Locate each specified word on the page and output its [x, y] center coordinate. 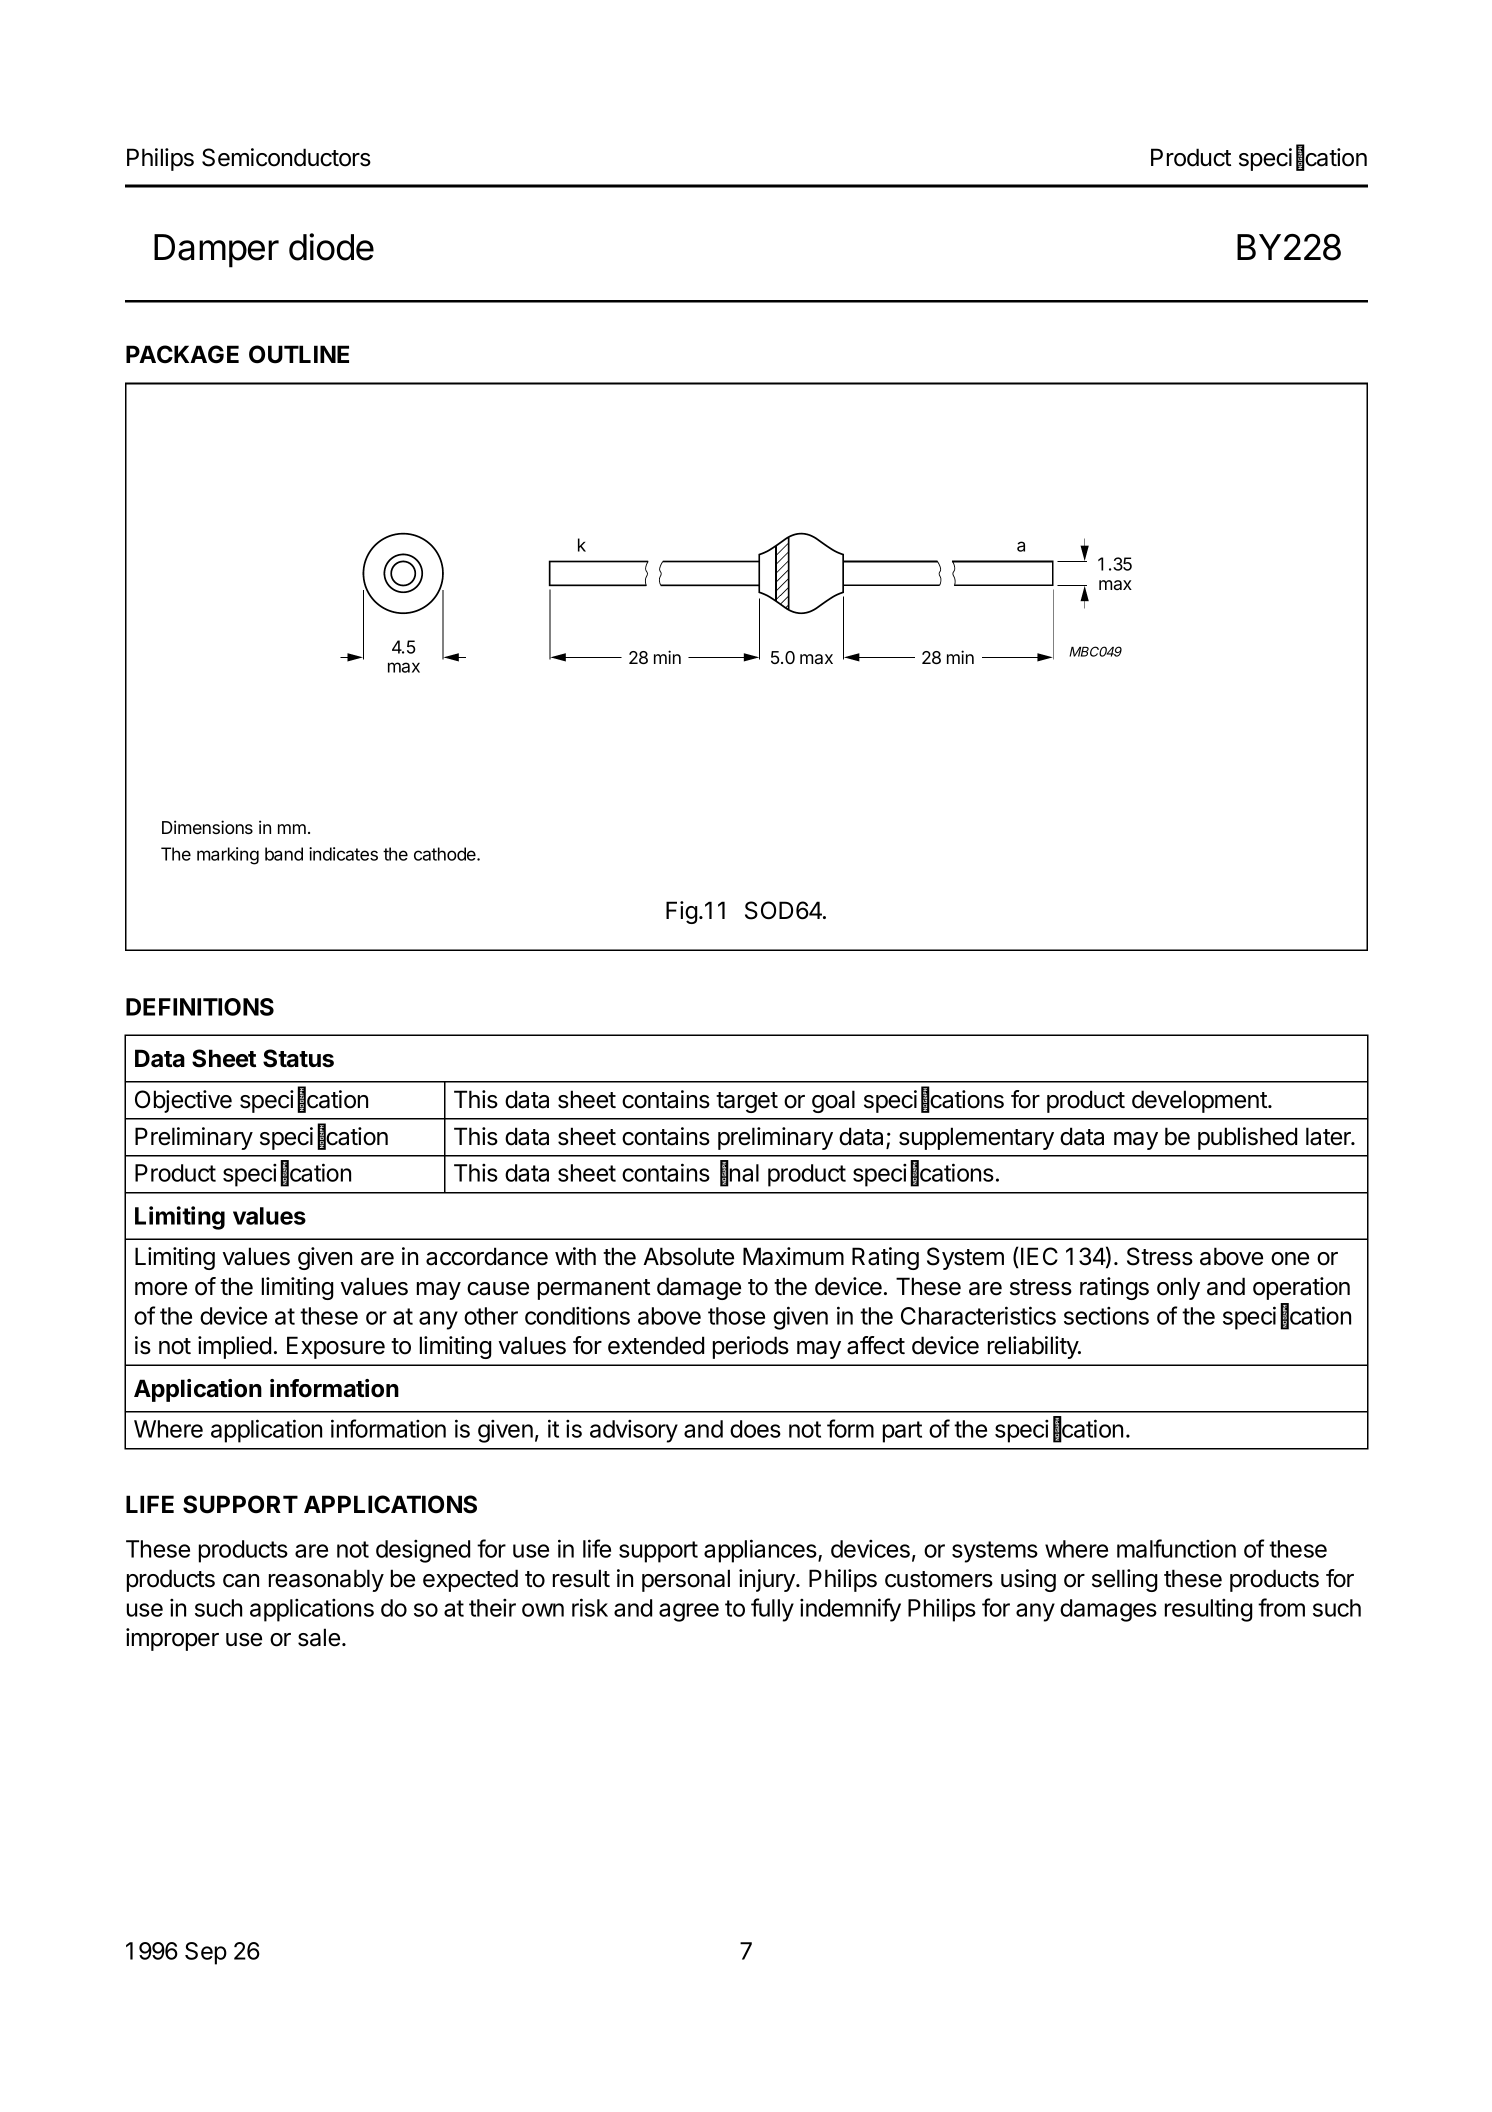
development [1200, 1101]
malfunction [1176, 1548]
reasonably [326, 1580]
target [747, 1102]
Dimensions [207, 827]
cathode [446, 854]
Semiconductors [286, 157]
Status [298, 1058]
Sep [206, 1953]
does [755, 1429]
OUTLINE [299, 354]
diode [331, 247]
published [1247, 1138]
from [1281, 1607]
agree [689, 1612]
